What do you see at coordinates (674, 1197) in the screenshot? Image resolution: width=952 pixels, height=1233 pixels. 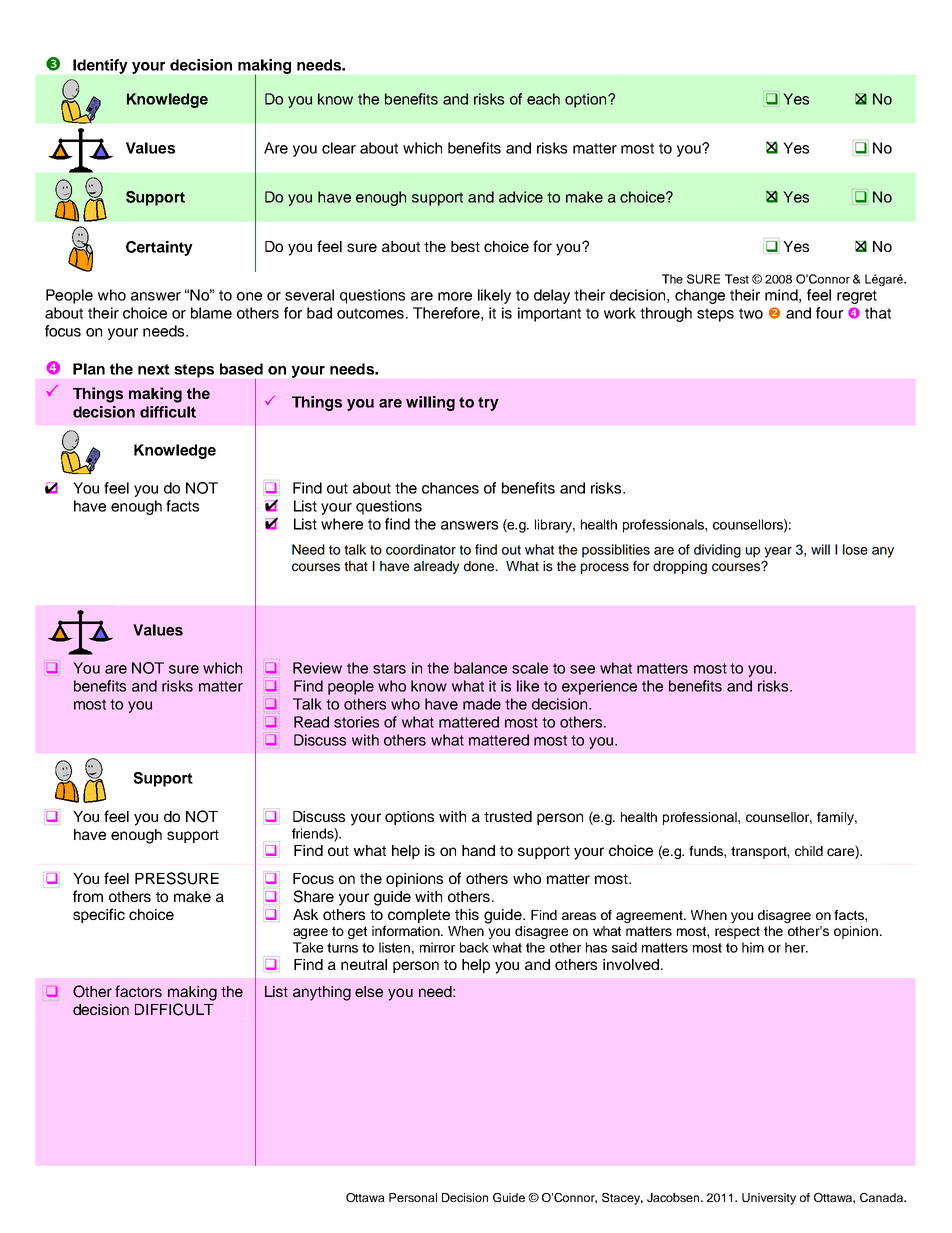 I see `Jacobsen` at bounding box center [674, 1197].
